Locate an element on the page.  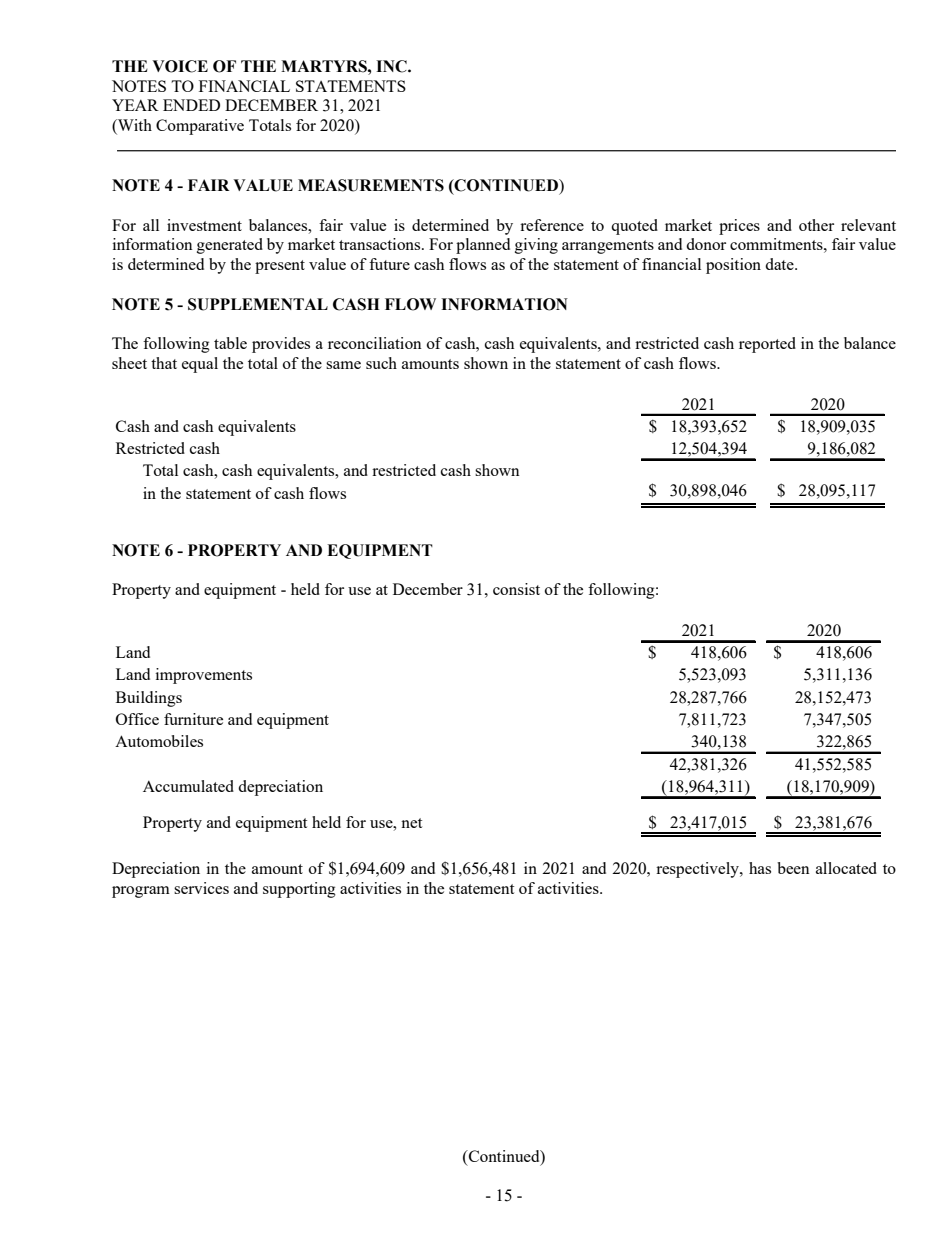
ENDED is located at coordinates (191, 105).
